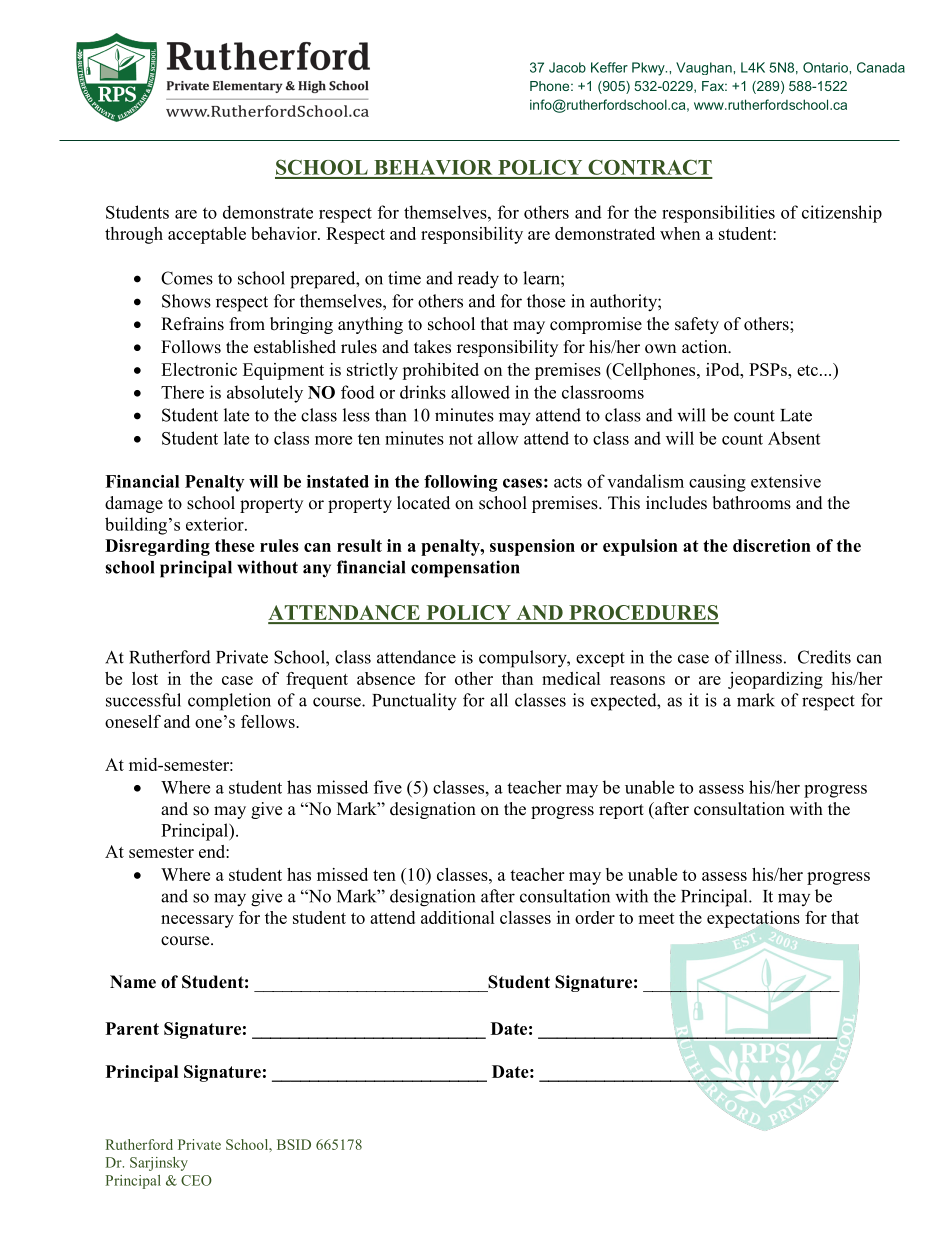 This screenshot has width=952, height=1233. I want to click on Ontario, so click(826, 67).
